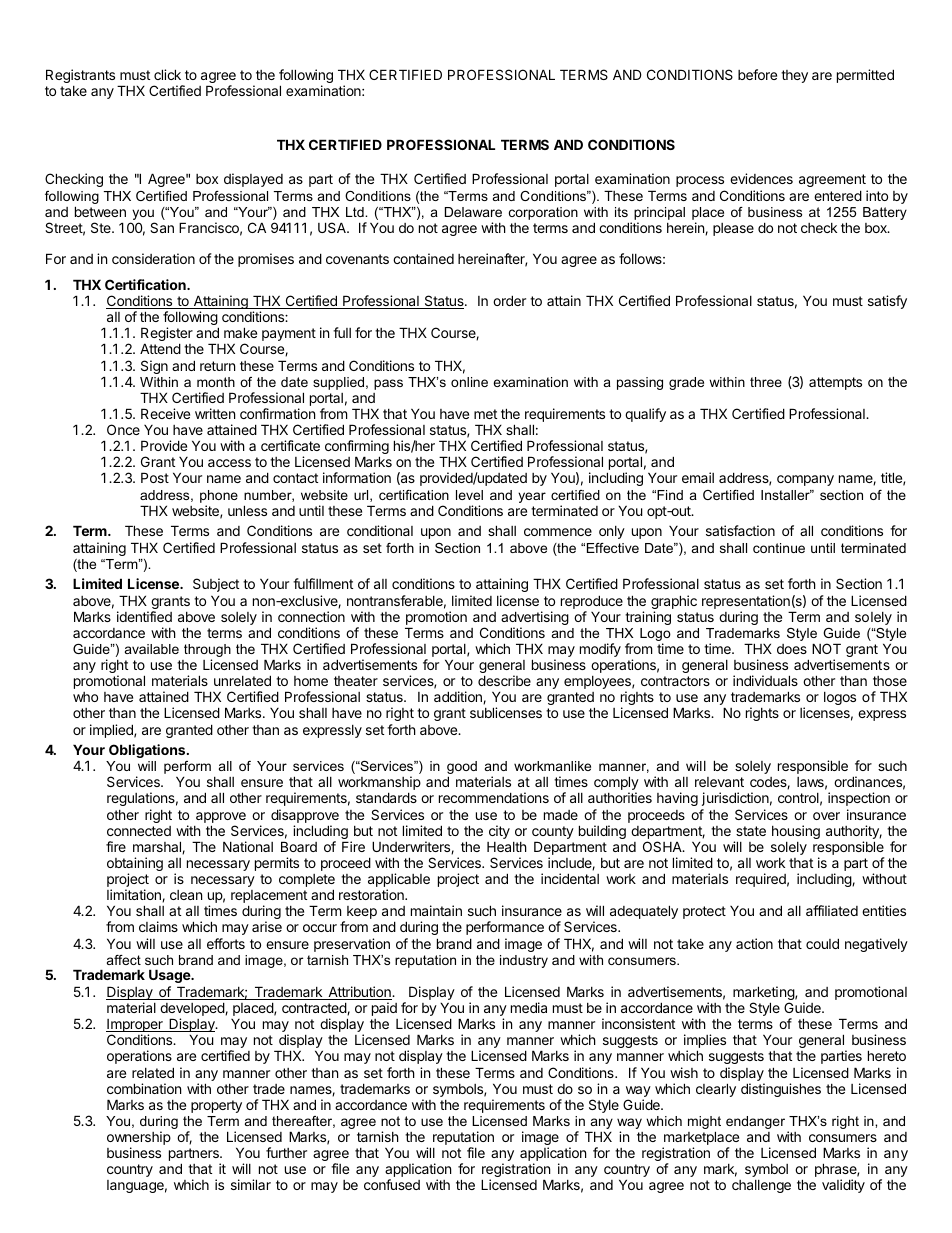 This page has width=952, height=1233. What do you see at coordinates (139, 1139) in the page?
I see `ownership` at bounding box center [139, 1139].
